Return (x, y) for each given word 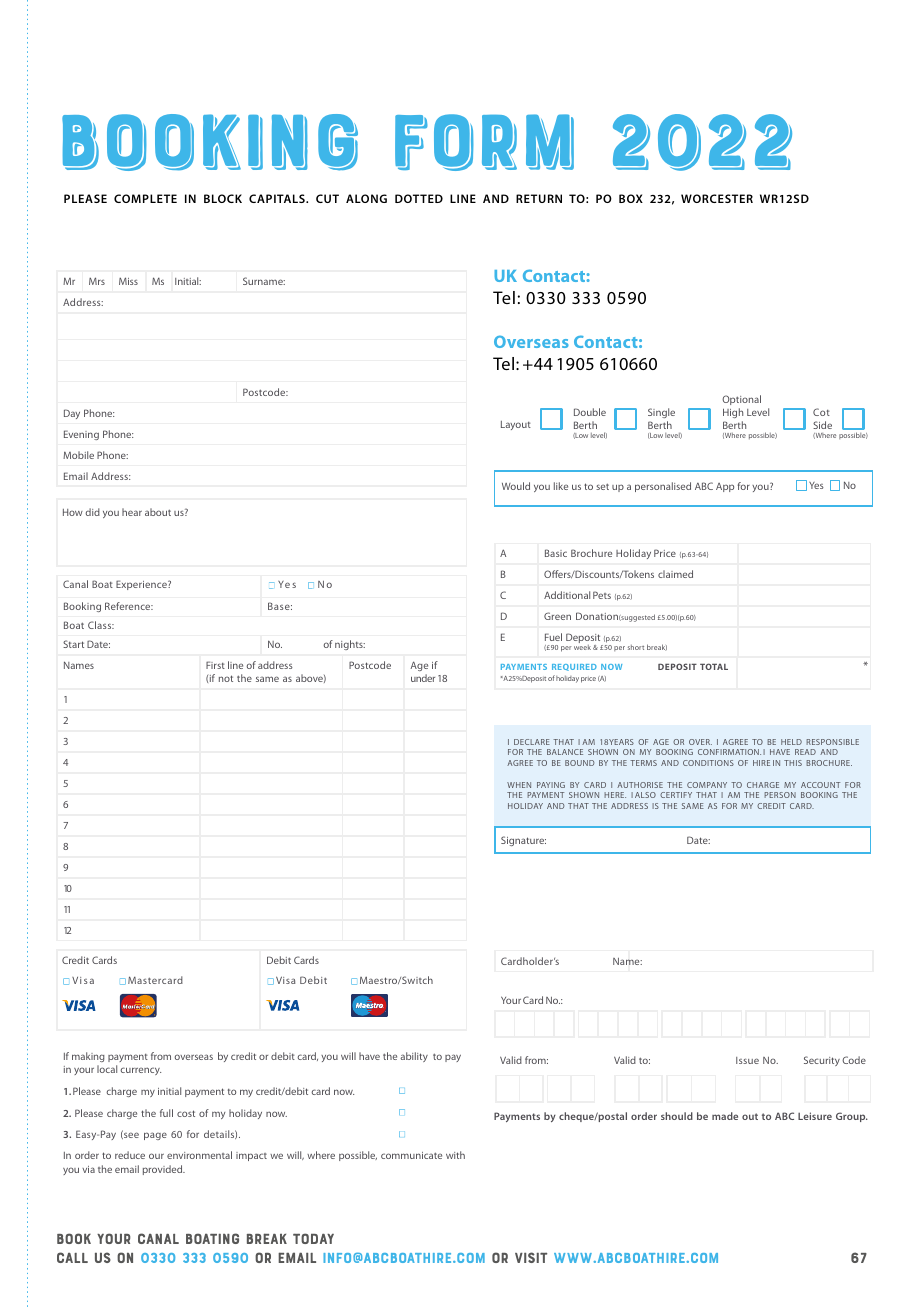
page (155, 1136)
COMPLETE (145, 198)
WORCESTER (717, 198)
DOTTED (419, 198)
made (725, 1116)
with (455, 1155)
